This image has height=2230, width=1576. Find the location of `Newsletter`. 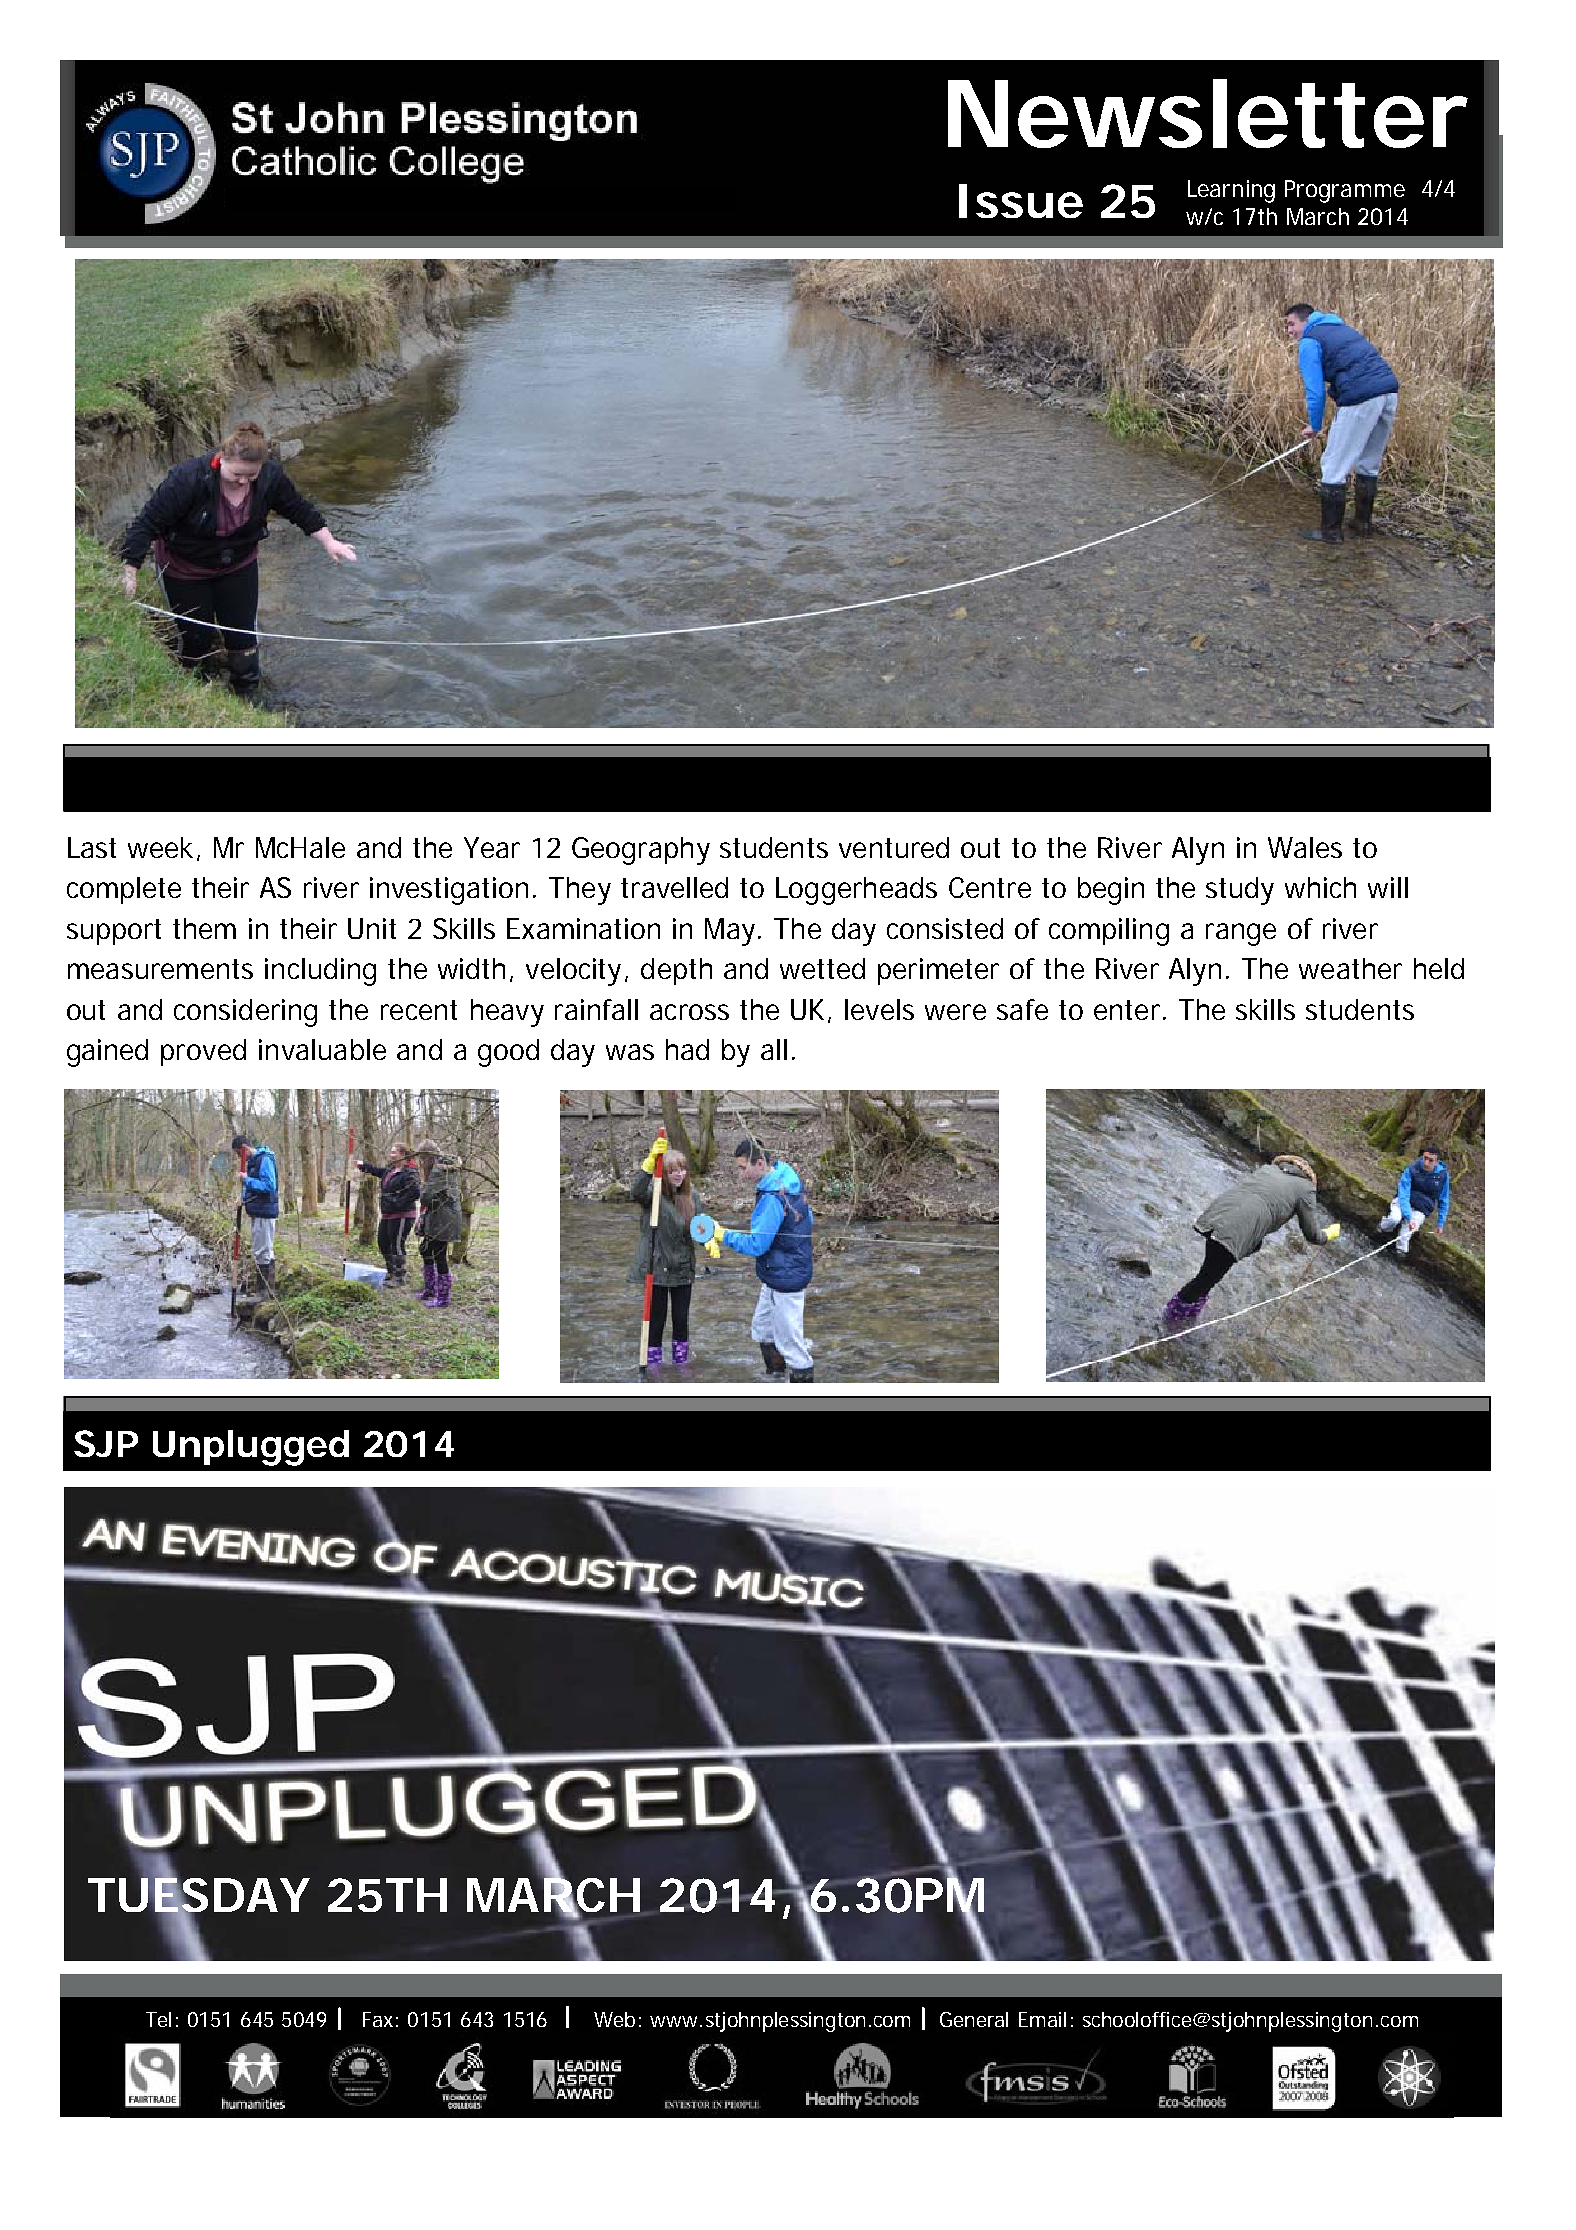

Newsletter is located at coordinates (1208, 113).
